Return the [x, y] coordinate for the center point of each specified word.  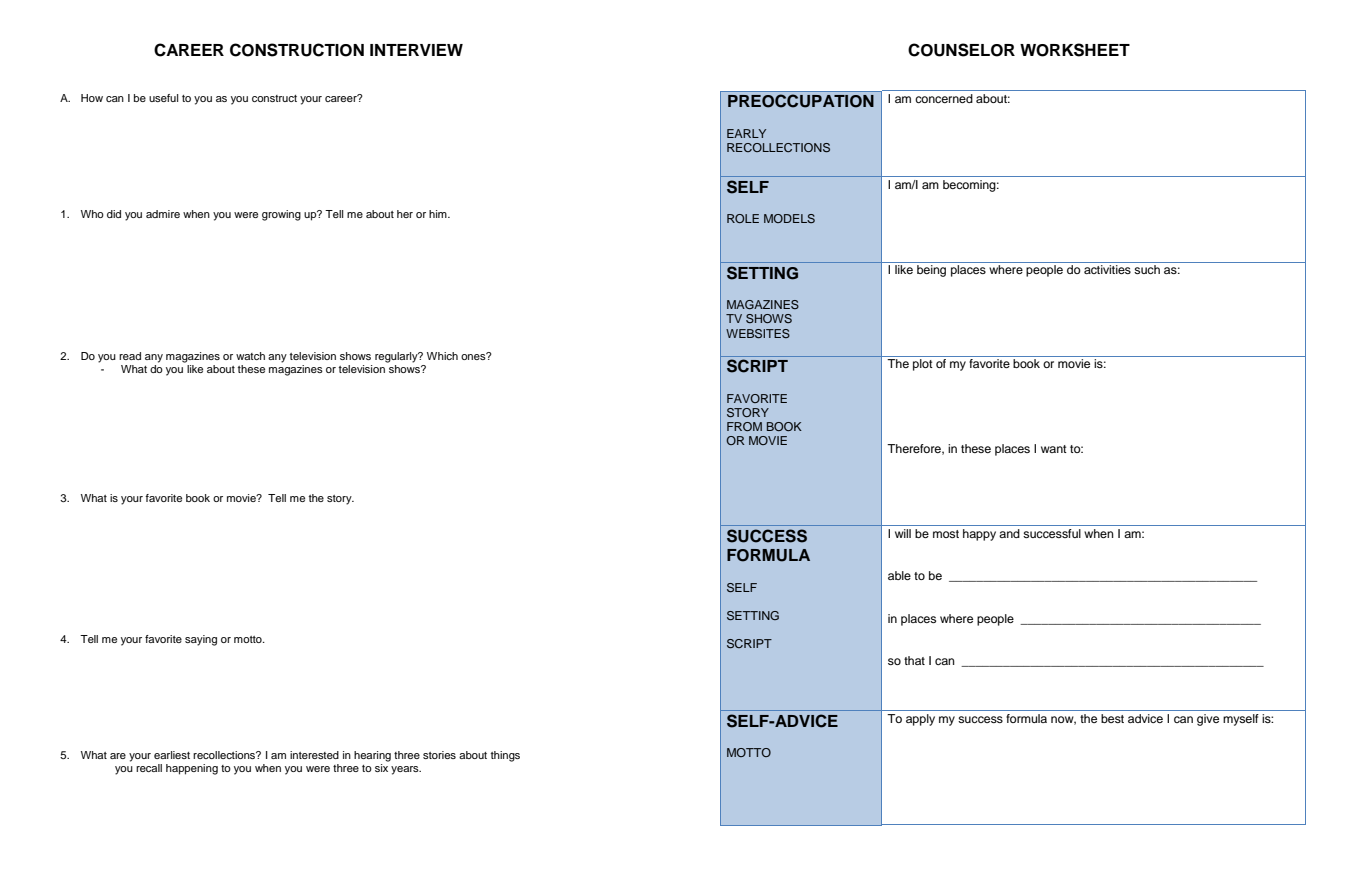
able [899, 575]
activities [1107, 269]
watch [250, 356]
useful [163, 98]
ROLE [743, 218]
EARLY [746, 133]
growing [281, 215]
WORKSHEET [1075, 50]
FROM [744, 426]
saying [201, 640]
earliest [172, 755]
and [1009, 533]
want [1054, 449]
